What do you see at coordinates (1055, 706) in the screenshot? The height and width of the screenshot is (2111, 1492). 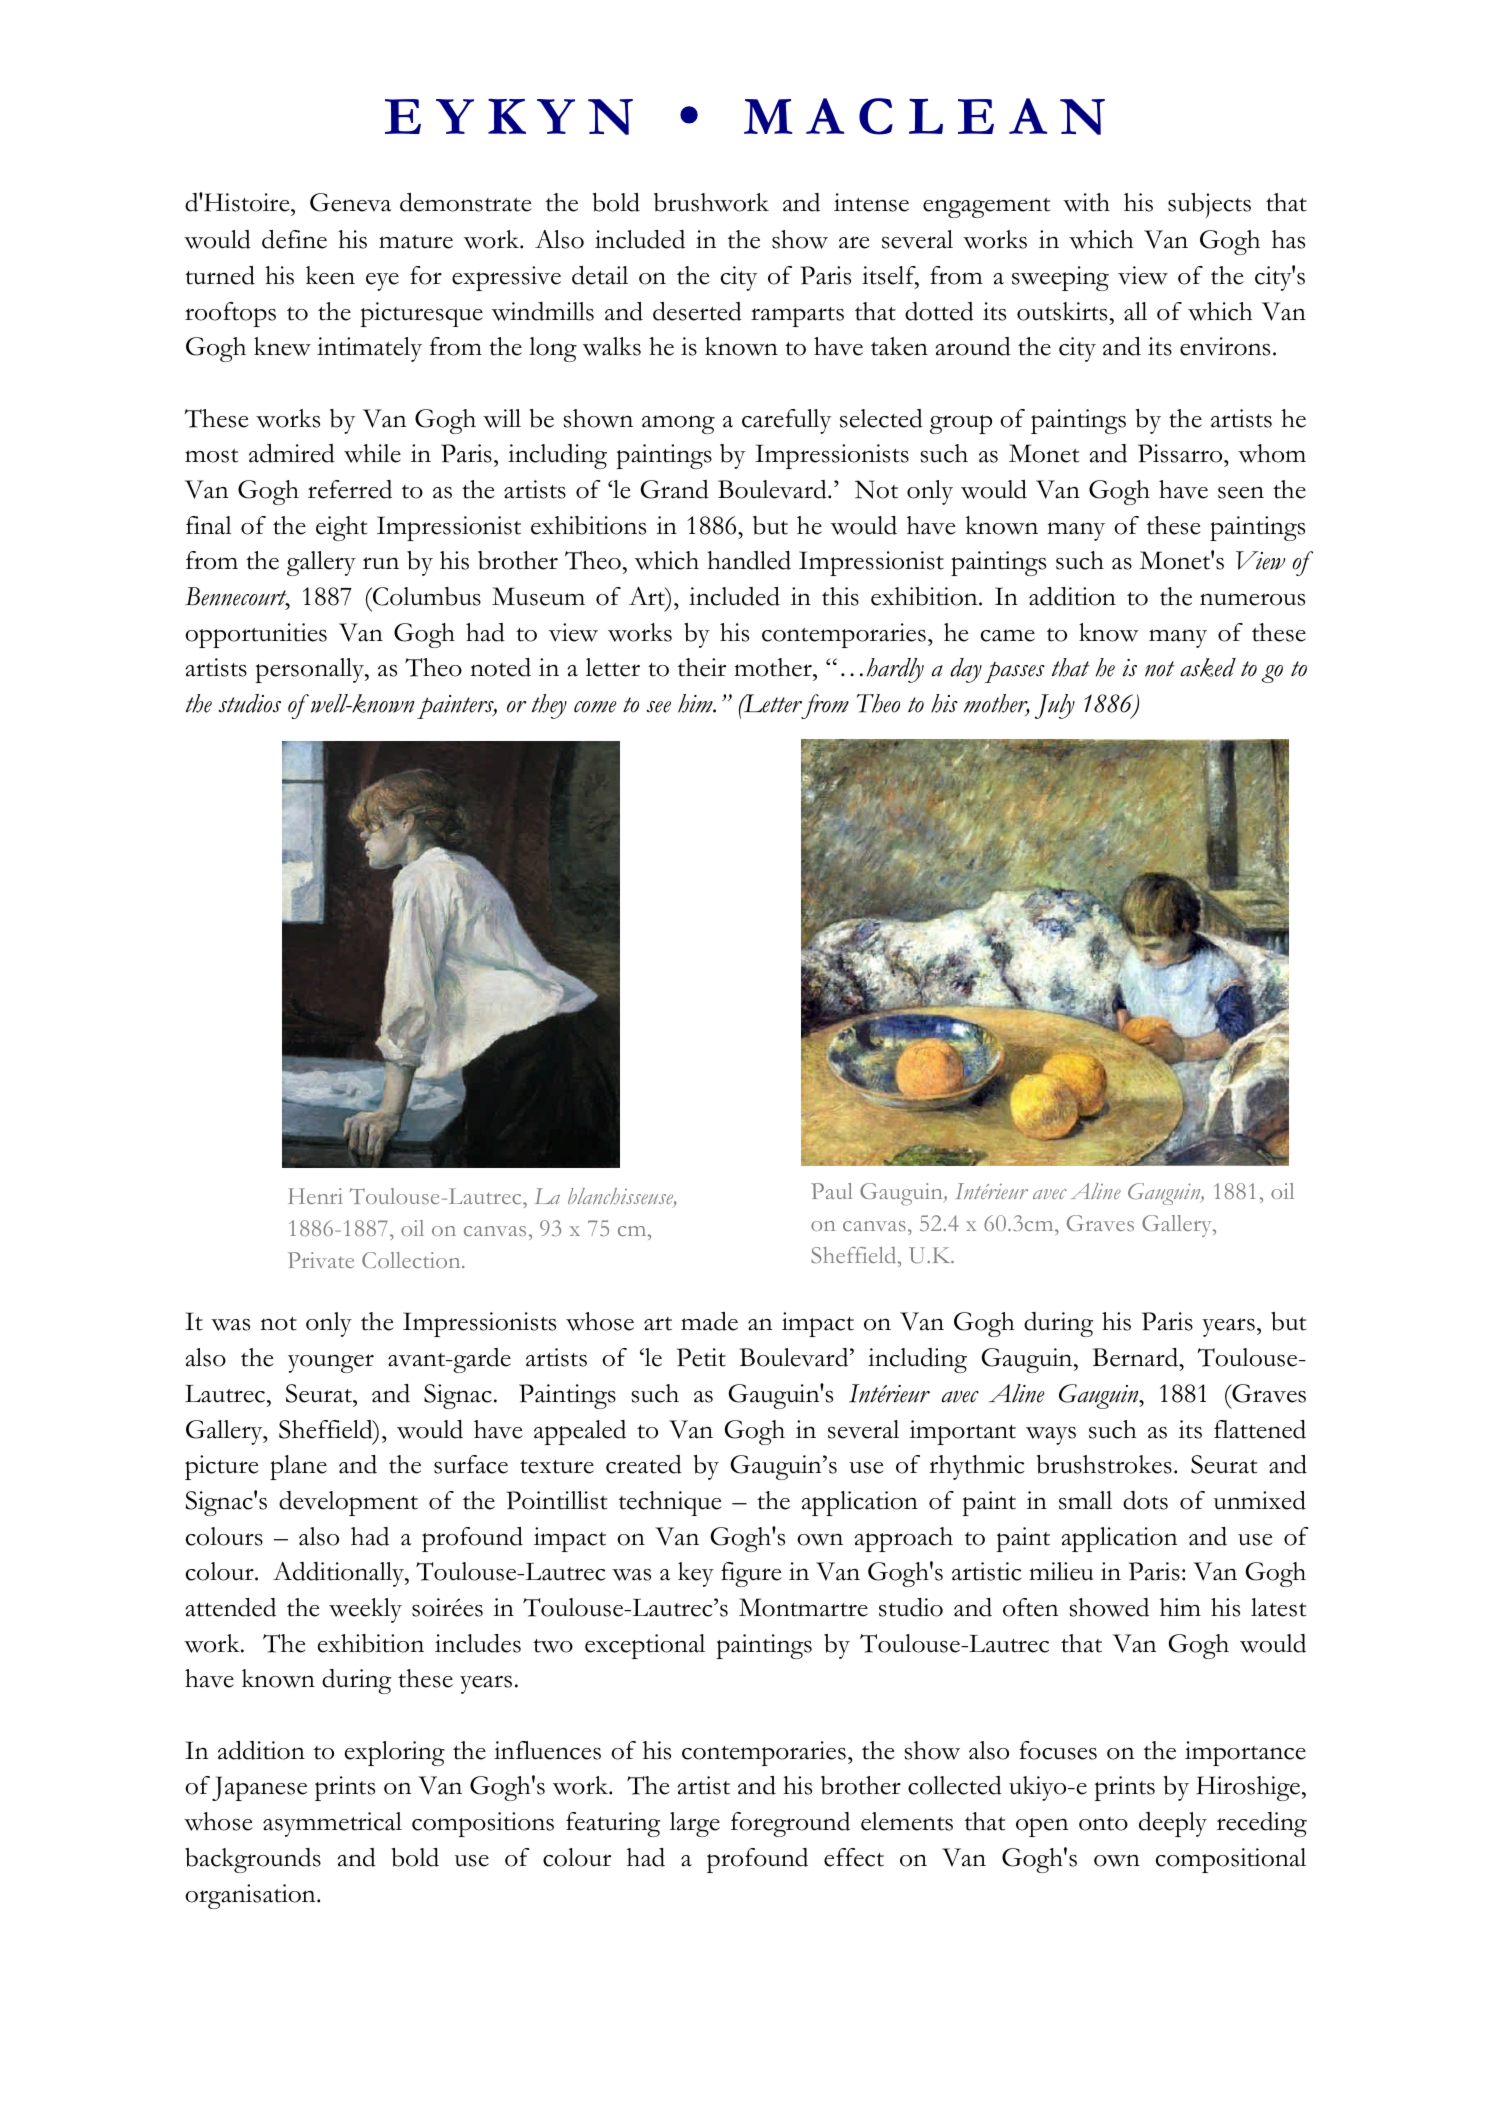 I see `July` at bounding box center [1055, 706].
